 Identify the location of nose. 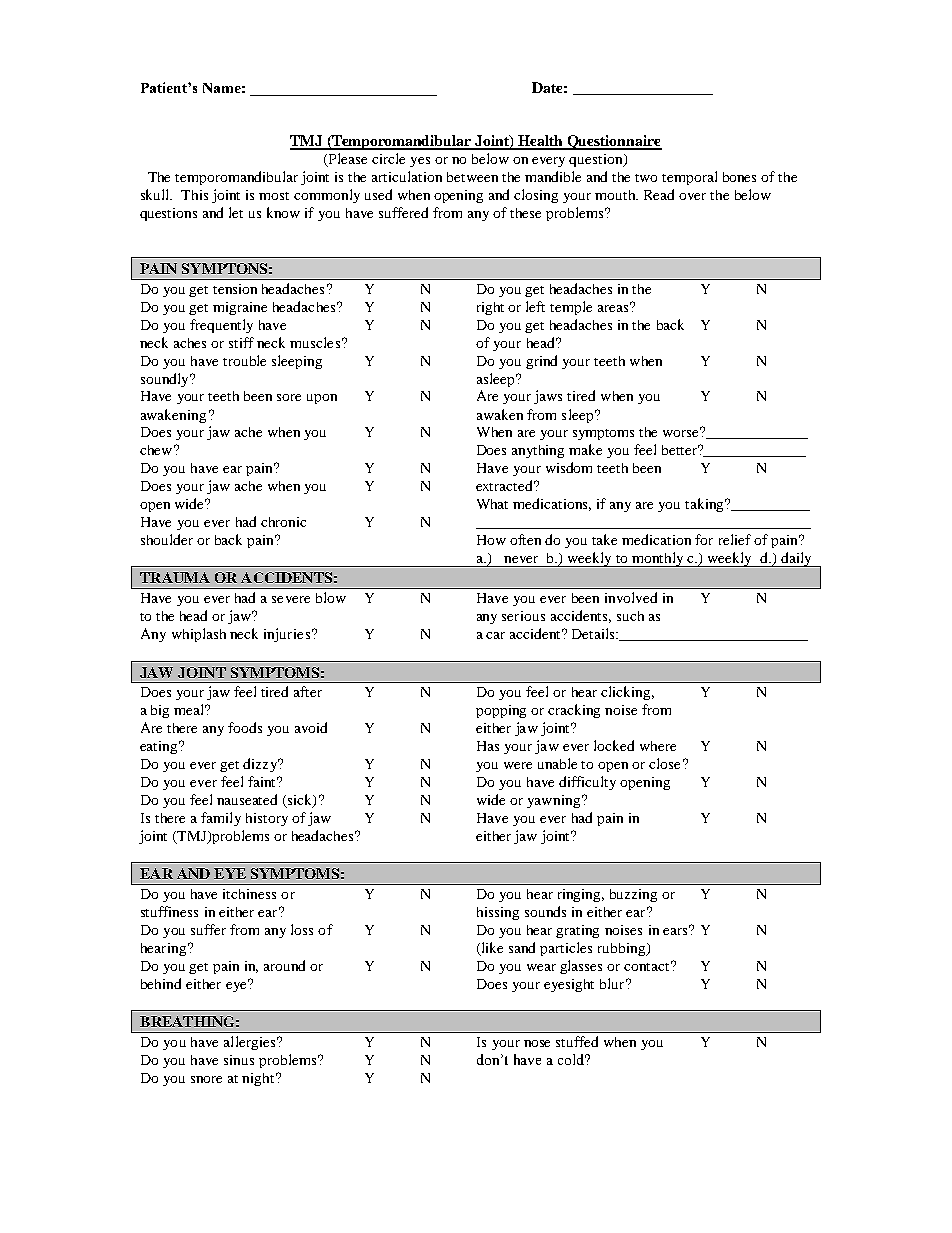
(537, 1043).
